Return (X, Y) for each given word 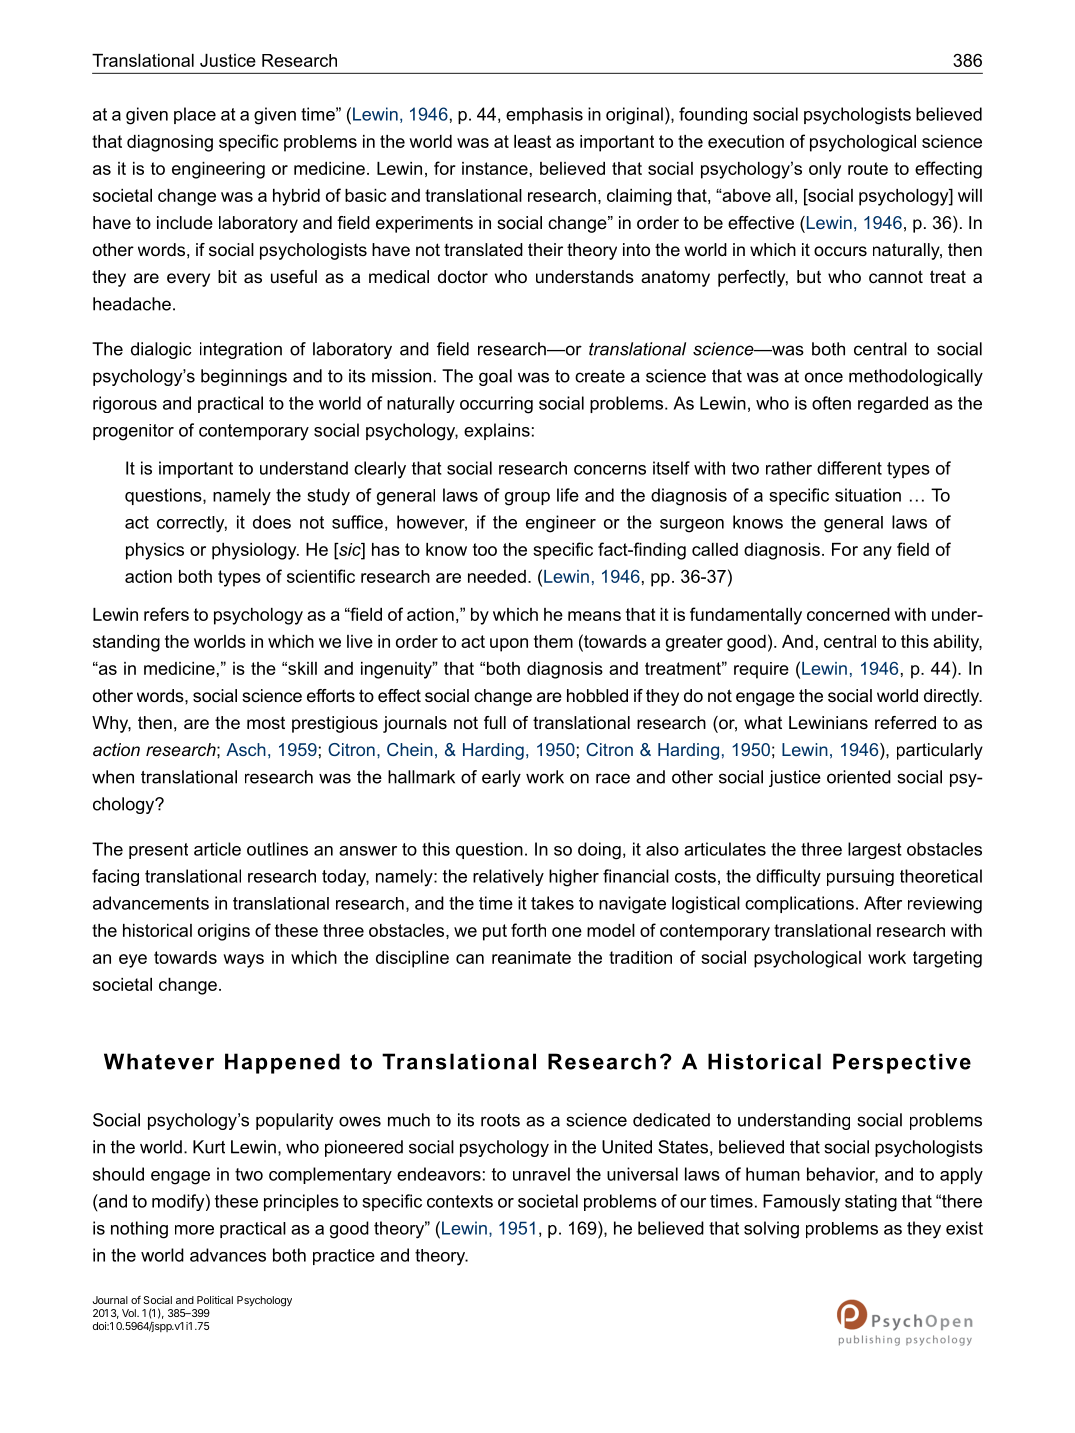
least (532, 141)
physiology (255, 551)
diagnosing (170, 143)
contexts (460, 1201)
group (527, 499)
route (868, 168)
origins (224, 932)
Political (215, 1300)
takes (552, 903)
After (883, 903)
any (877, 553)
